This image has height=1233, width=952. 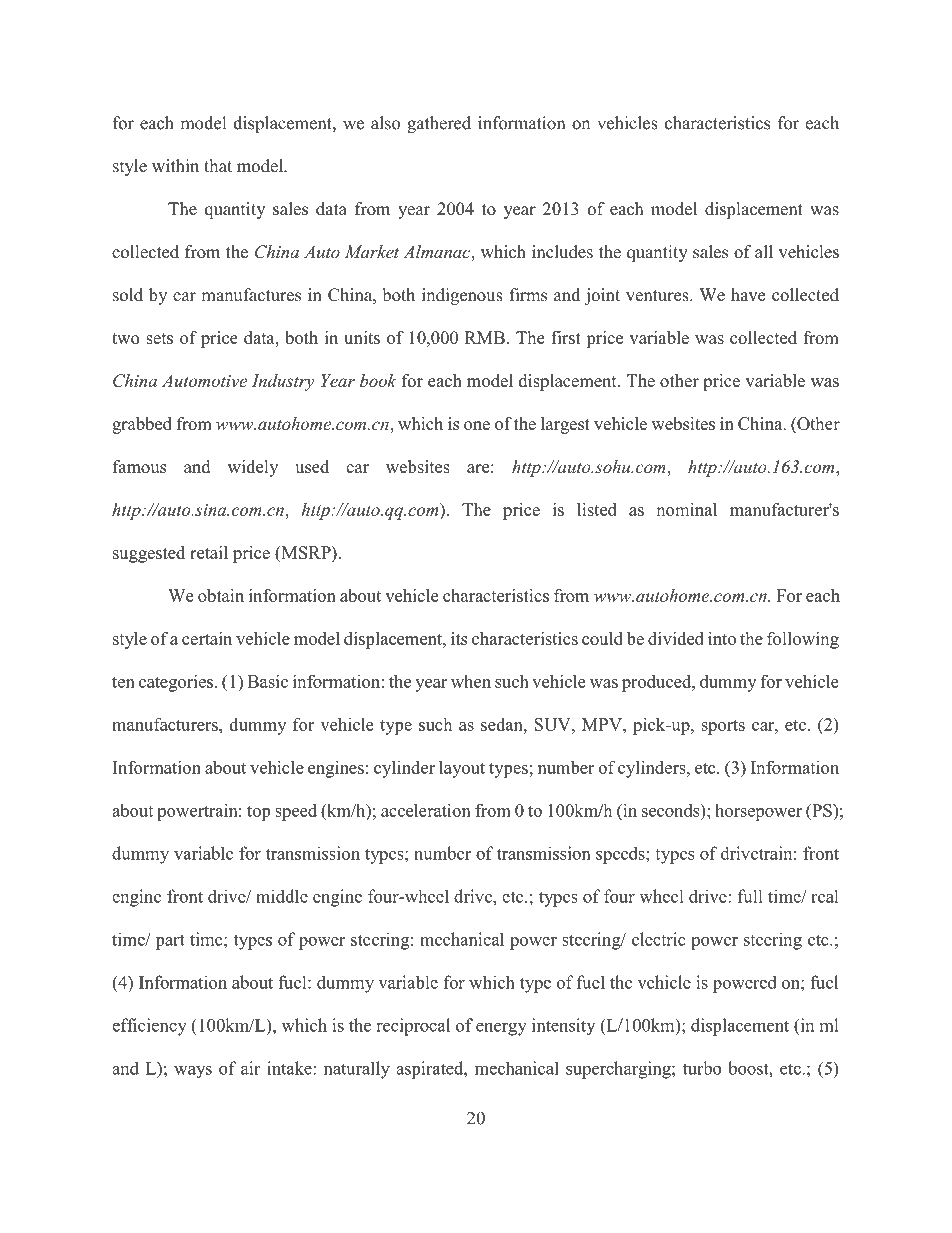 What do you see at coordinates (686, 509) in the image?
I see `nominal` at bounding box center [686, 509].
